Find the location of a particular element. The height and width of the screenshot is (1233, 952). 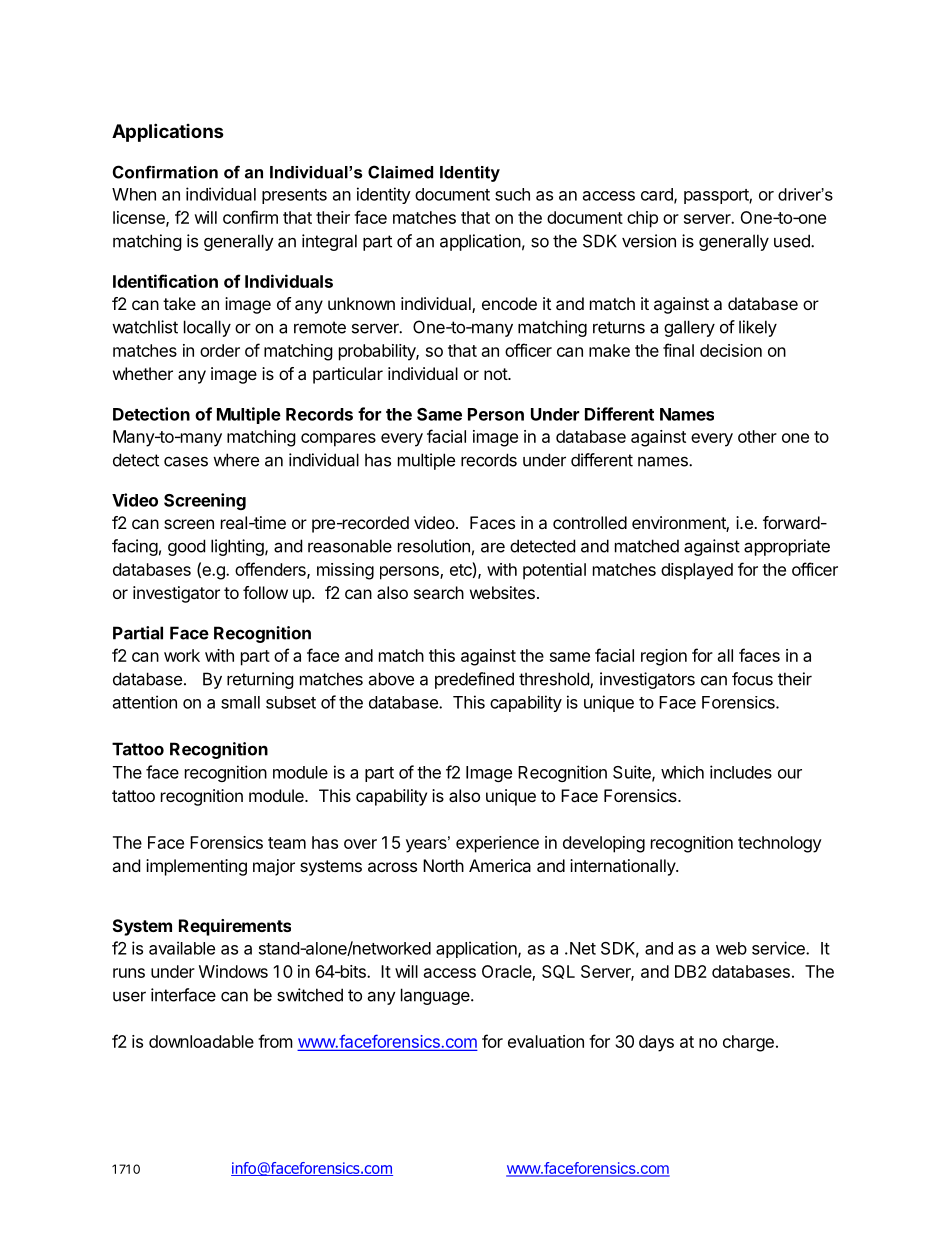

follow is located at coordinates (265, 592).
